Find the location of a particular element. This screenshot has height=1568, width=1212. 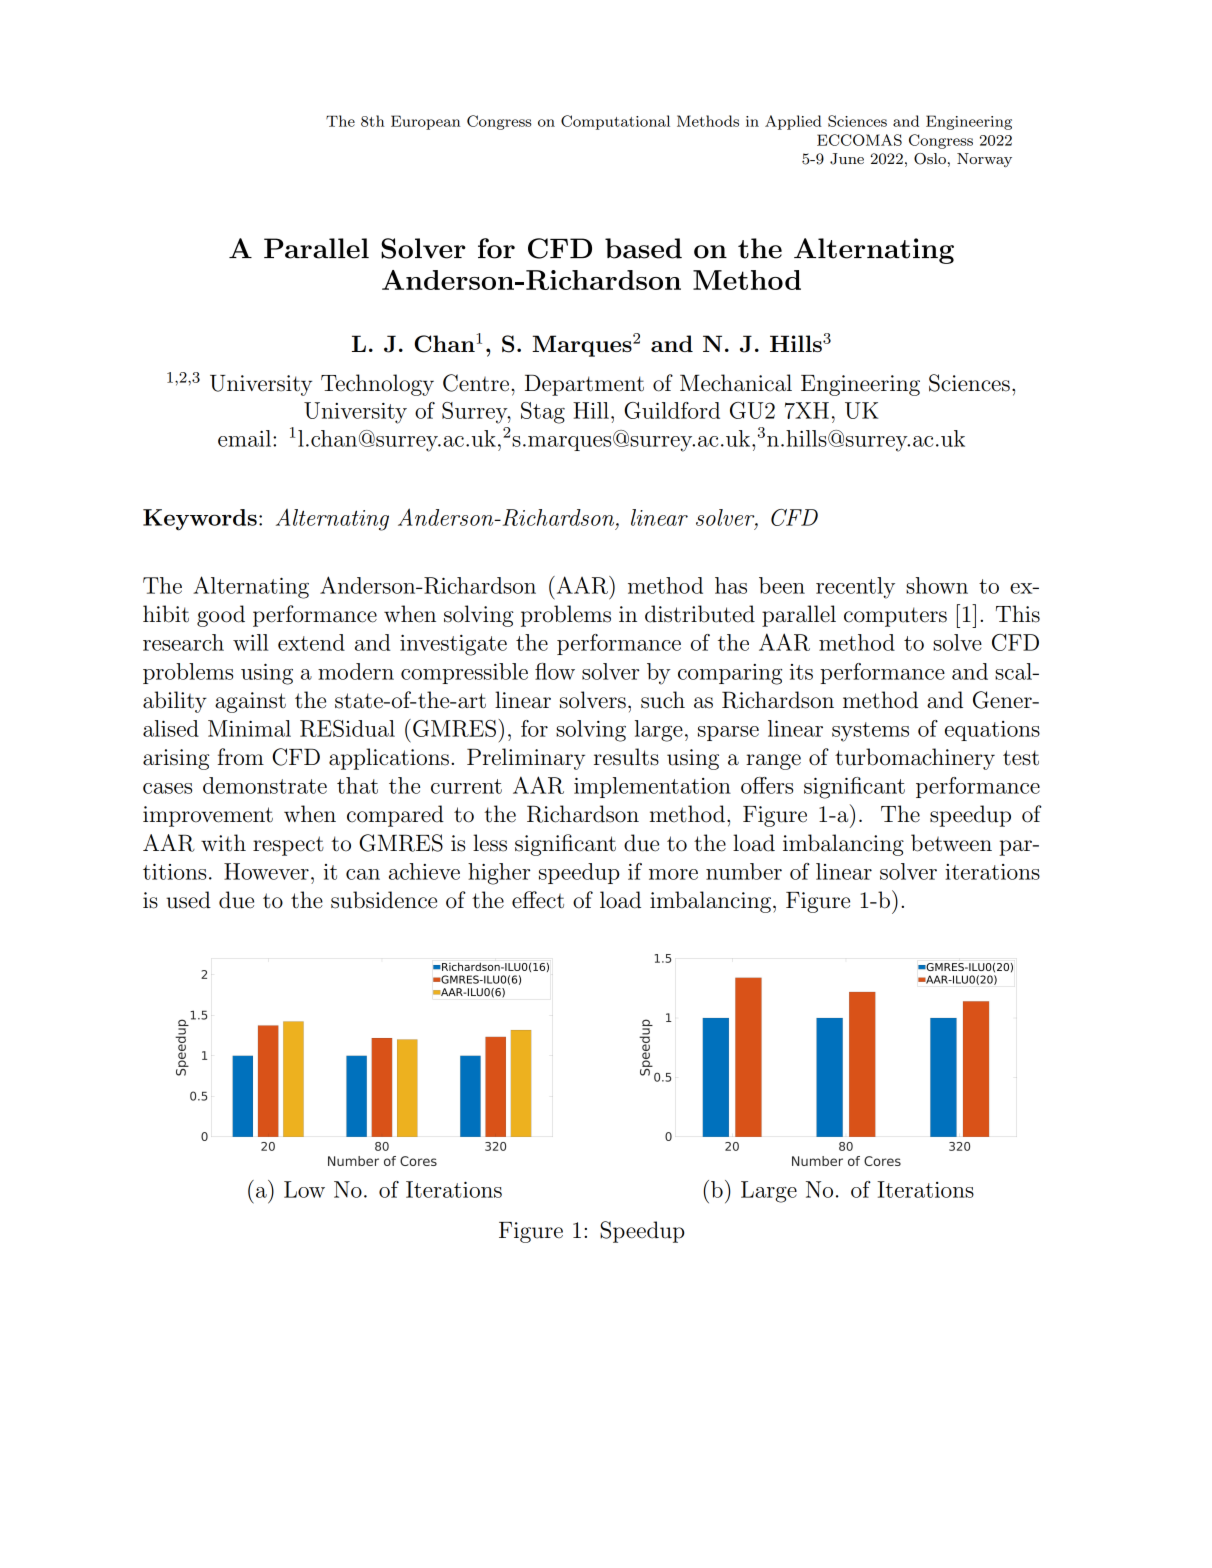

respect is located at coordinates (288, 846).
